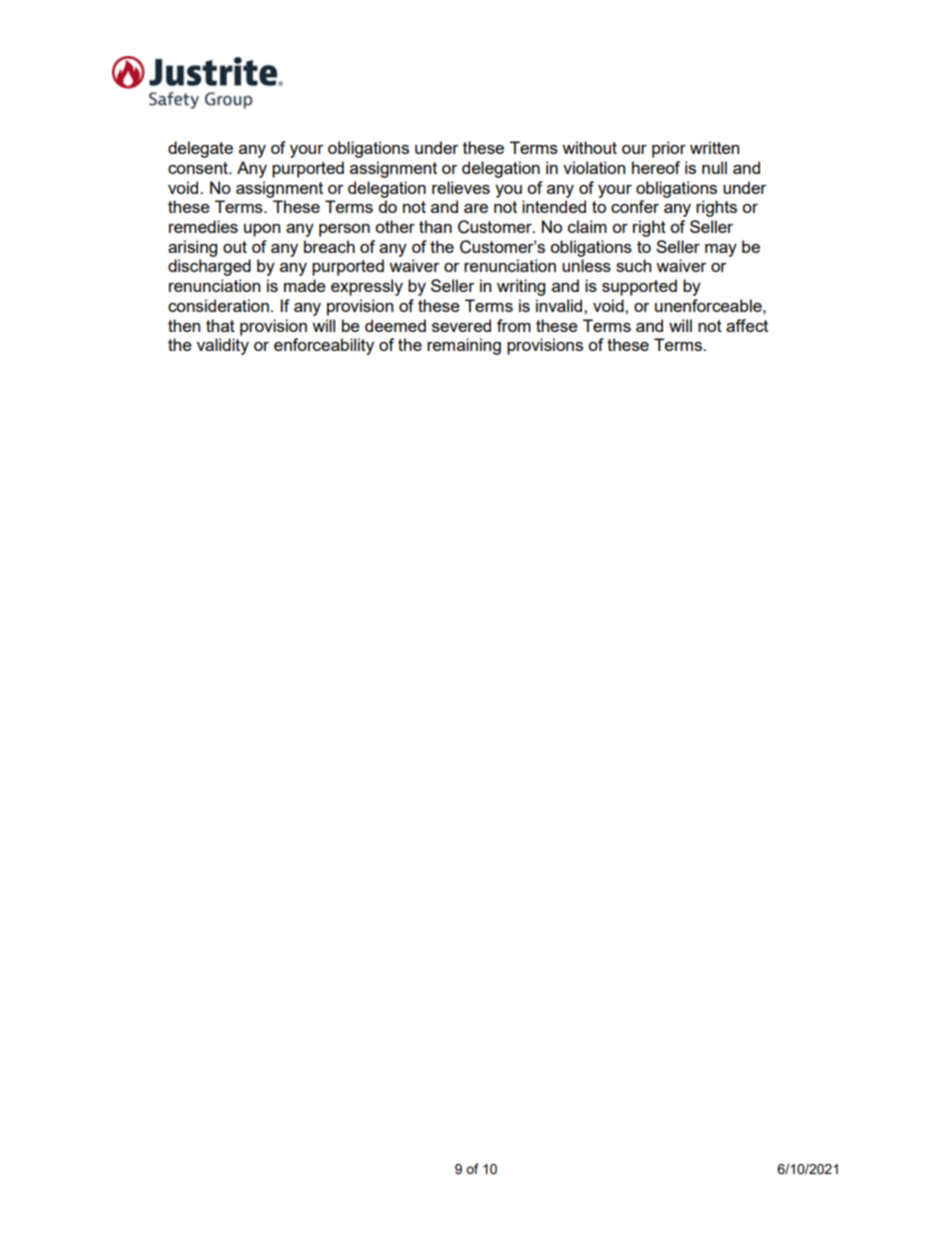 This image has height=1233, width=952. I want to click on supported, so click(639, 287).
